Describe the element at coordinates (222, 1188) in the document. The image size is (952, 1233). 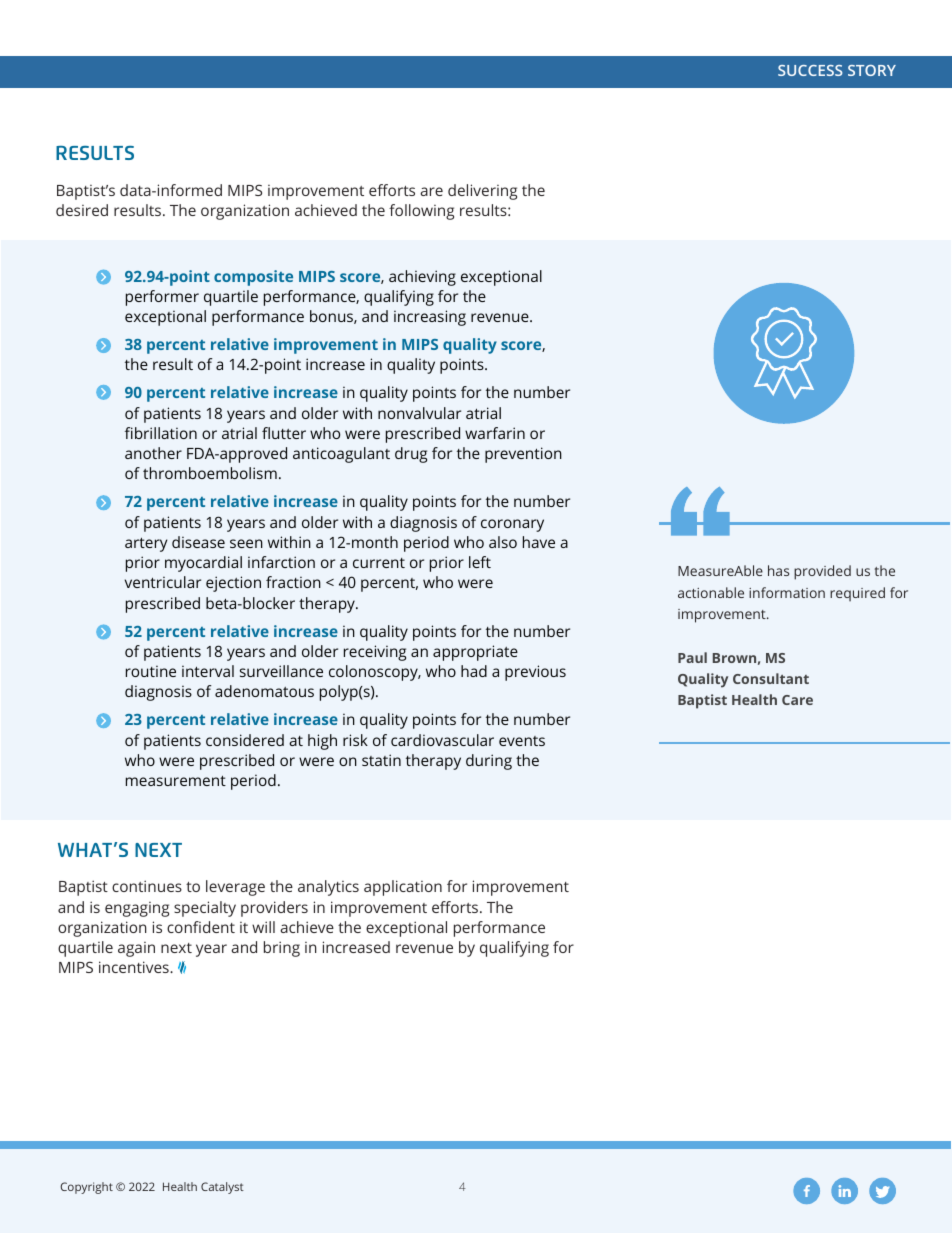
I see `Catalyst` at that location.
